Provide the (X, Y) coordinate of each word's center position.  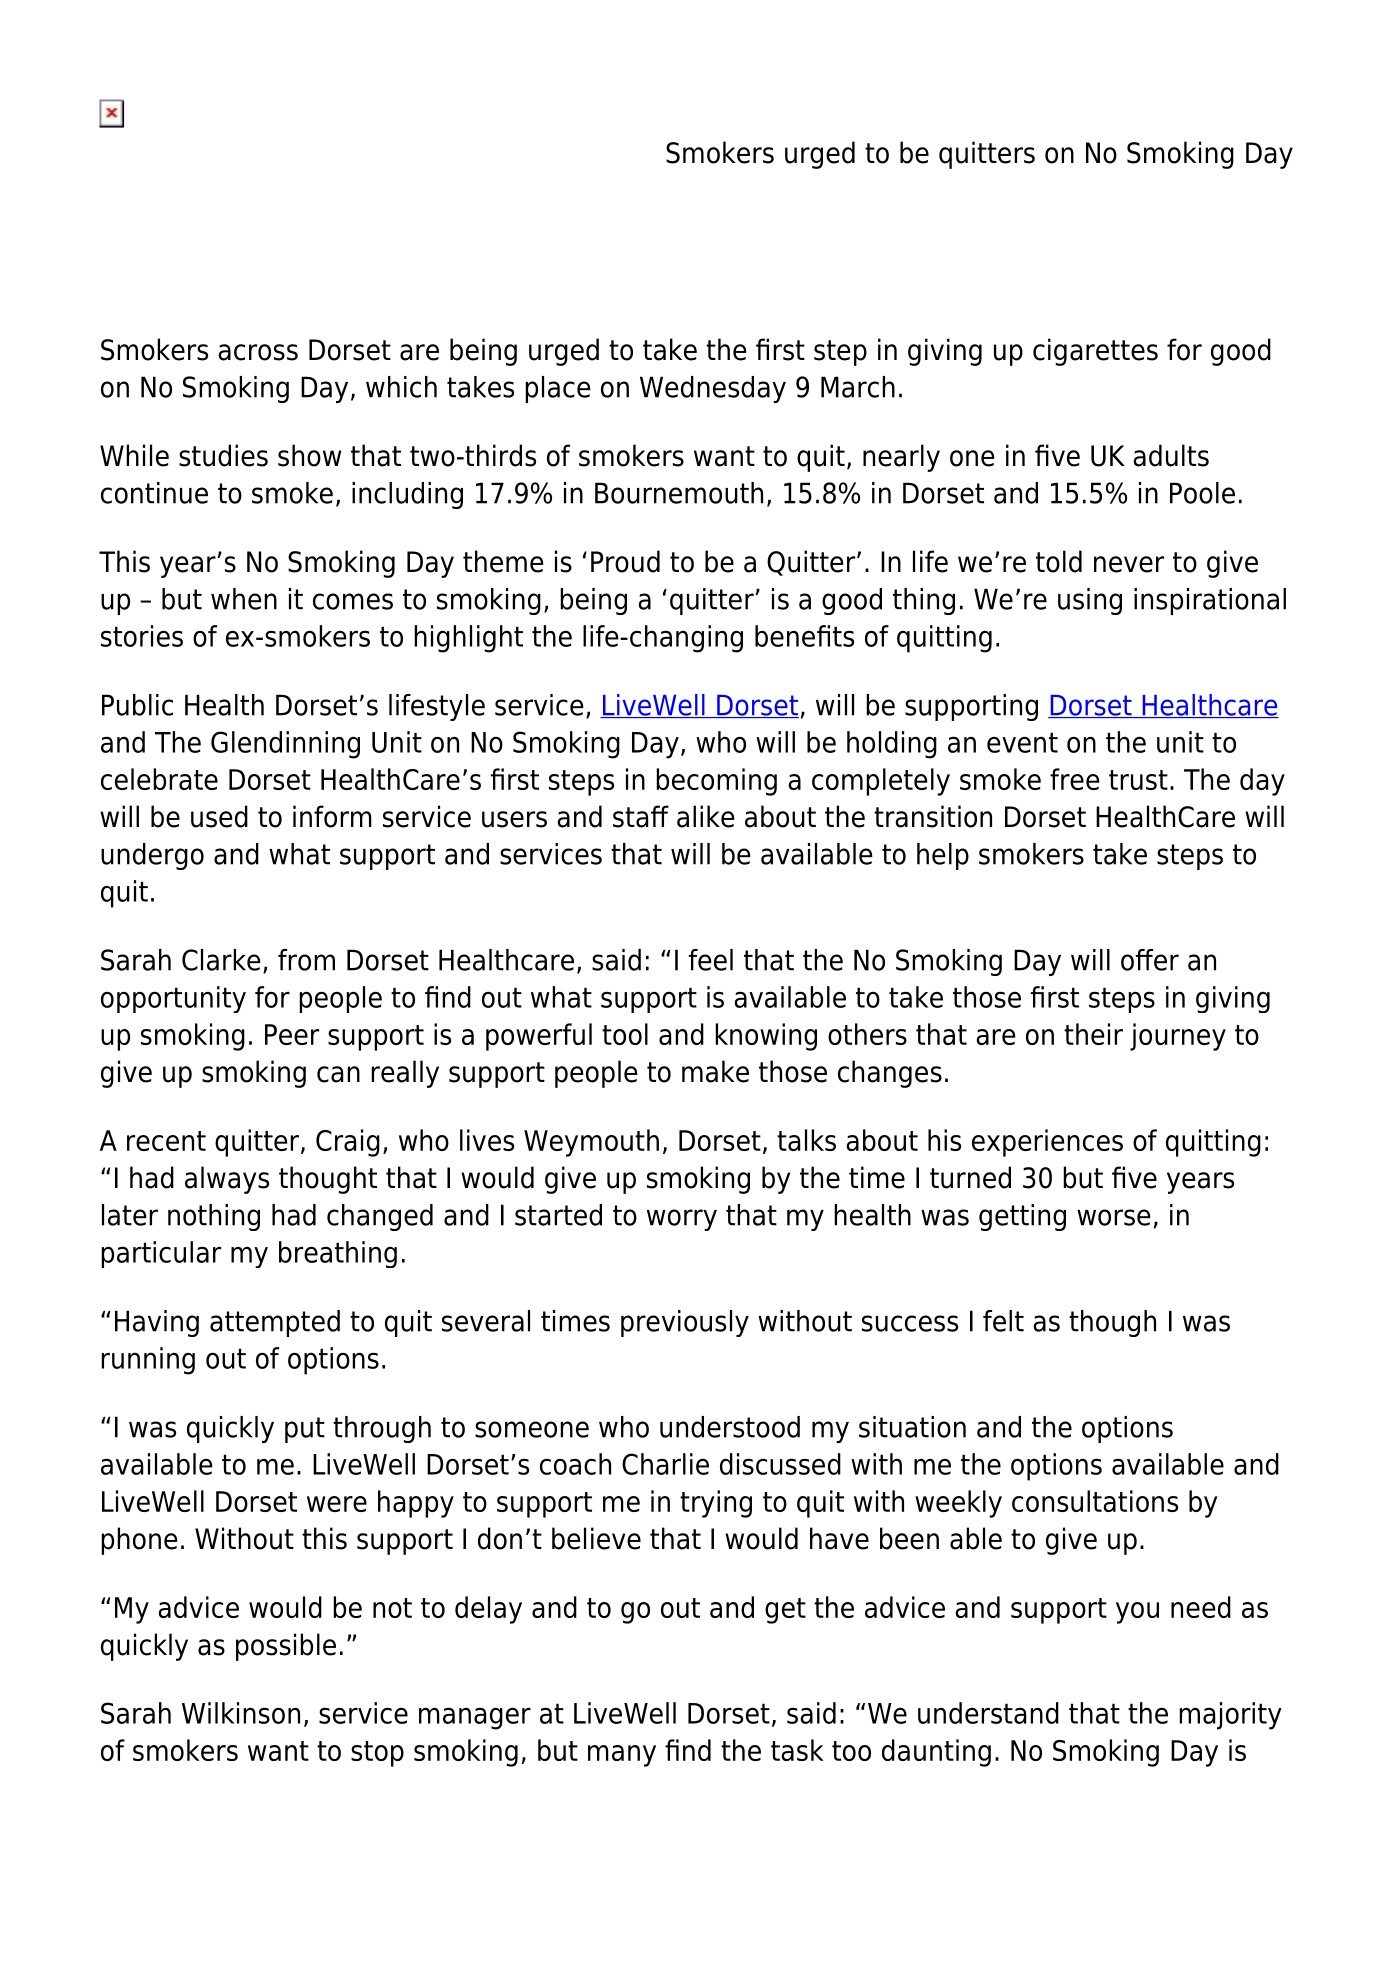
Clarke (221, 960)
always (227, 1180)
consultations (1095, 1501)
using (1090, 601)
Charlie (665, 1464)
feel (711, 960)
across (258, 352)
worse (1114, 1217)
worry (682, 1220)
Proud (625, 561)
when (244, 599)
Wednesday (713, 389)
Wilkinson (241, 1713)
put (305, 1430)
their (1093, 1034)
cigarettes (1095, 352)
